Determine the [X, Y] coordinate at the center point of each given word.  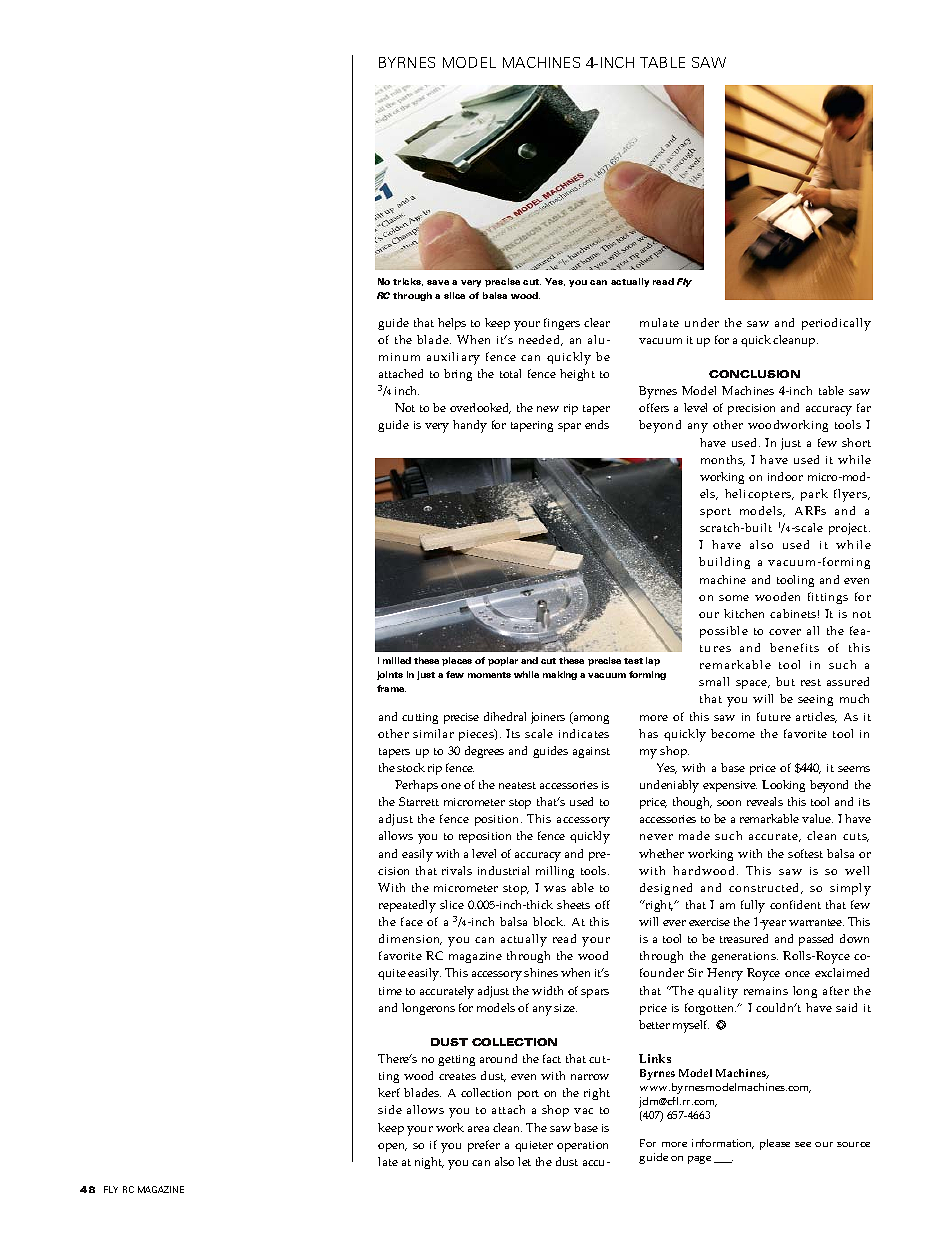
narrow [590, 1077]
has [648, 733]
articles [816, 717]
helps [452, 324]
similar [433, 733]
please [775, 1144]
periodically [836, 324]
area [478, 1129]
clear [597, 322]
